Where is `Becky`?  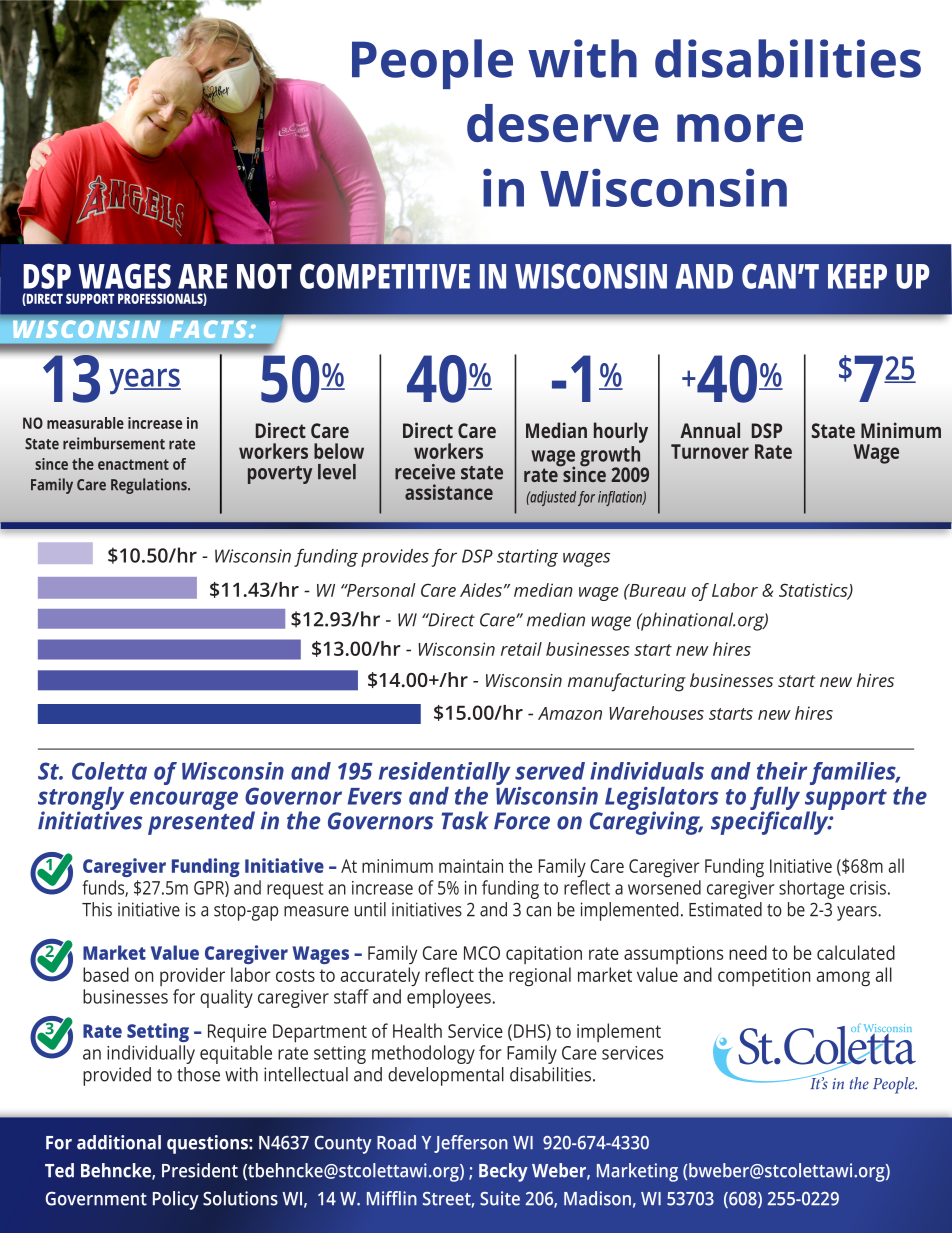
Becky is located at coordinates (503, 1172).
